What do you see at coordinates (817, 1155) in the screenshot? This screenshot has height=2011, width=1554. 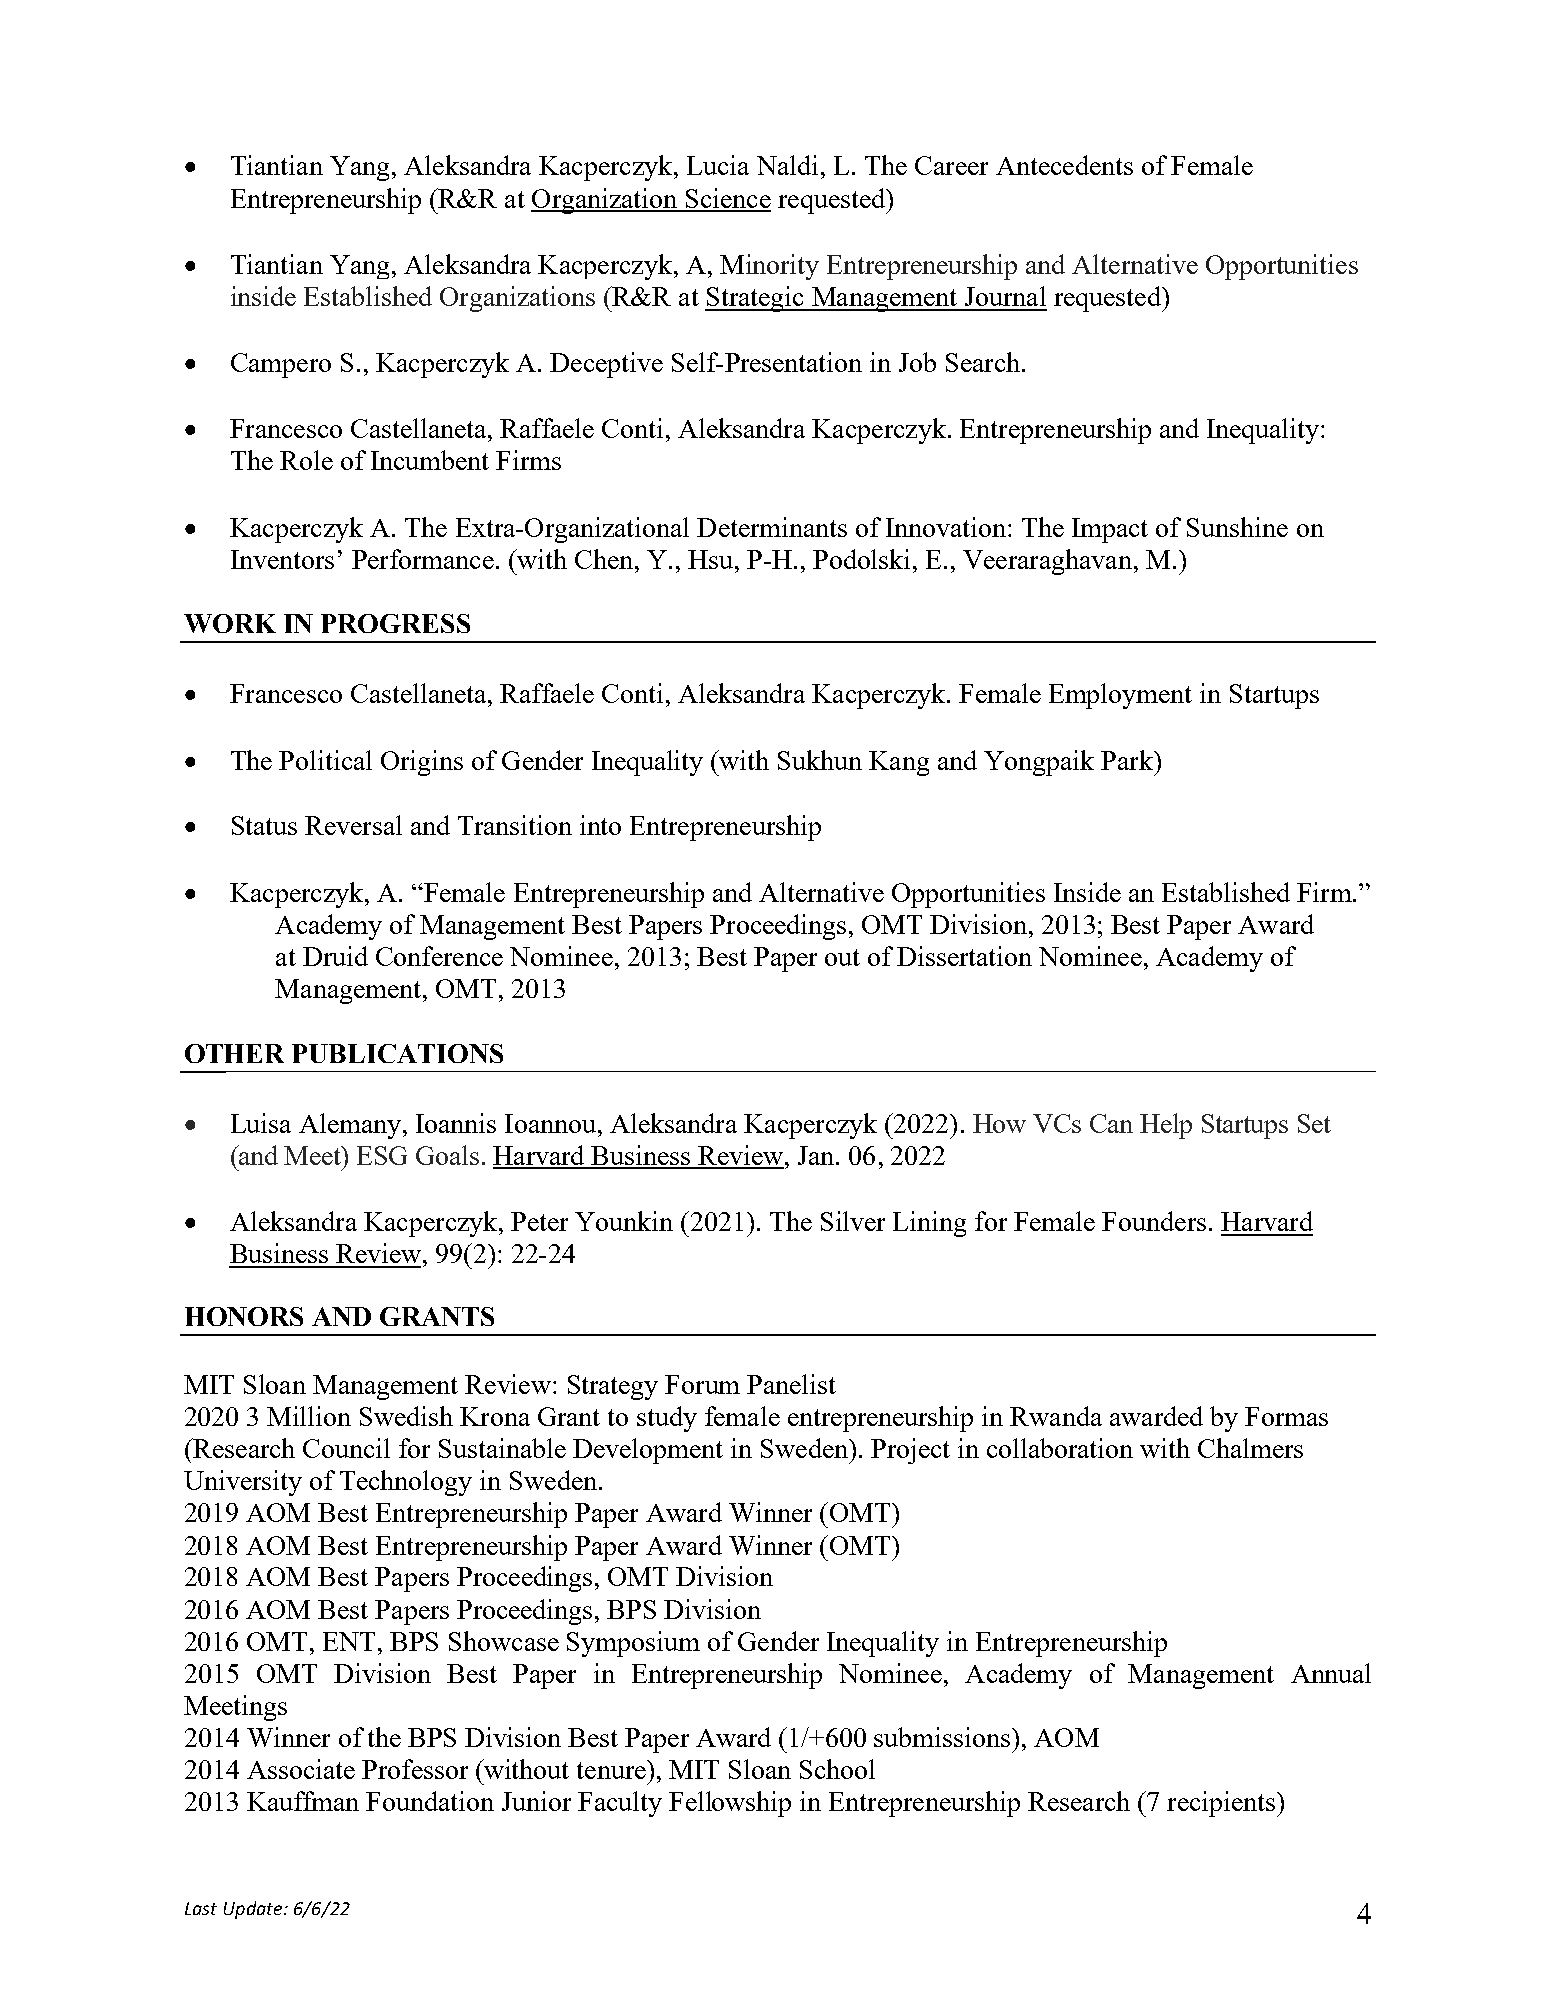 I see `Jan` at bounding box center [817, 1155].
